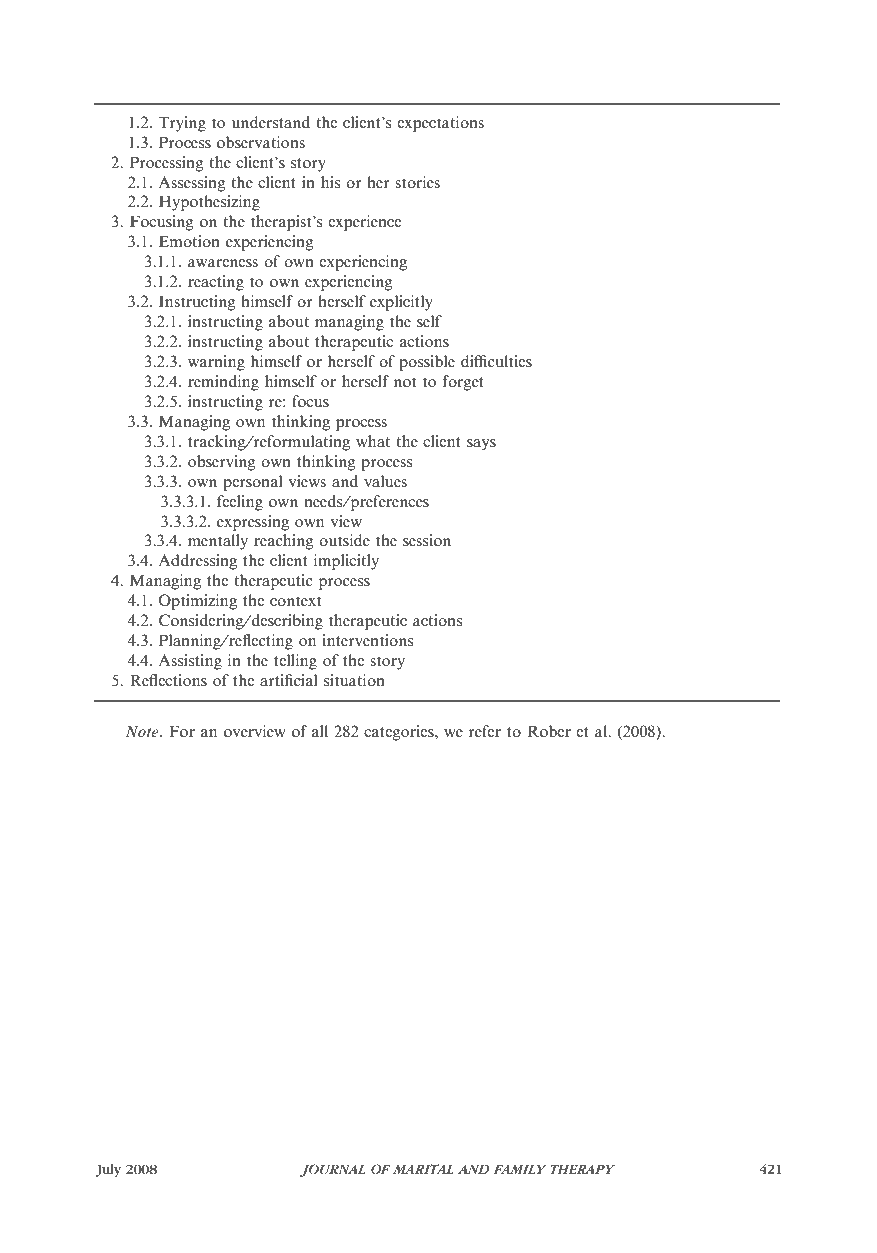  What do you see at coordinates (367, 640) in the screenshot?
I see `interventions` at bounding box center [367, 640].
